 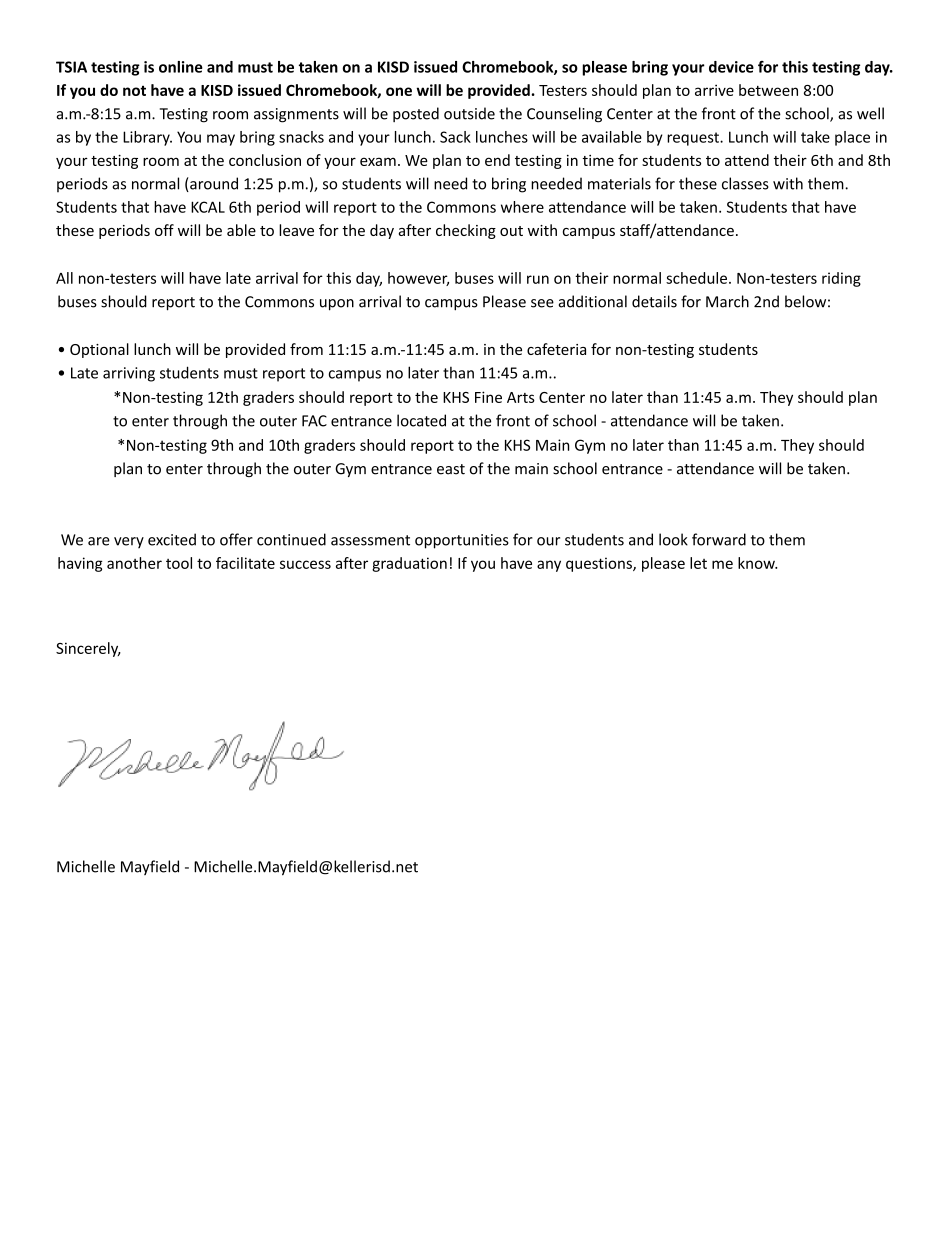 I want to click on east, so click(x=451, y=469).
